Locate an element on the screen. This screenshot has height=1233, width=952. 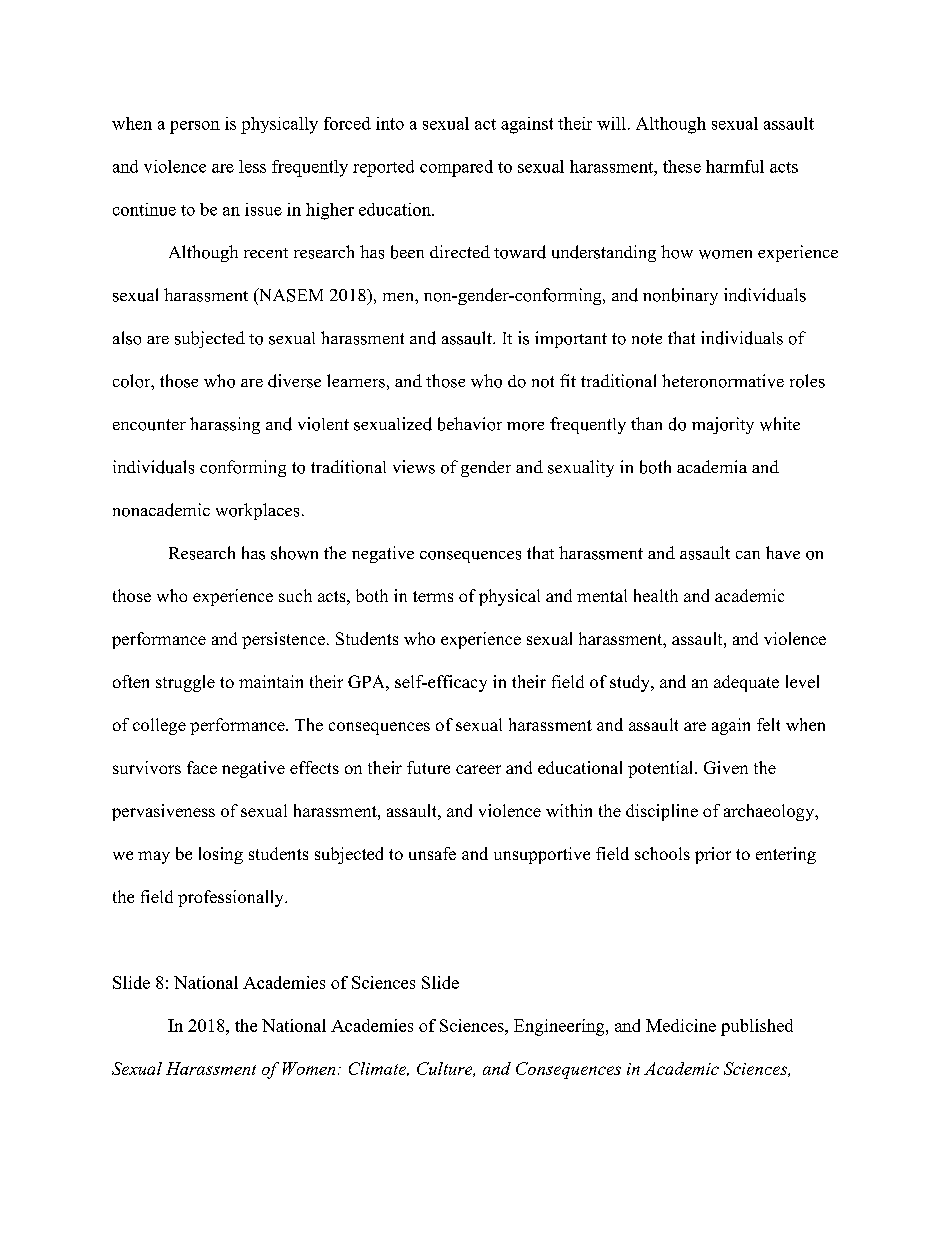
college is located at coordinates (159, 726).
